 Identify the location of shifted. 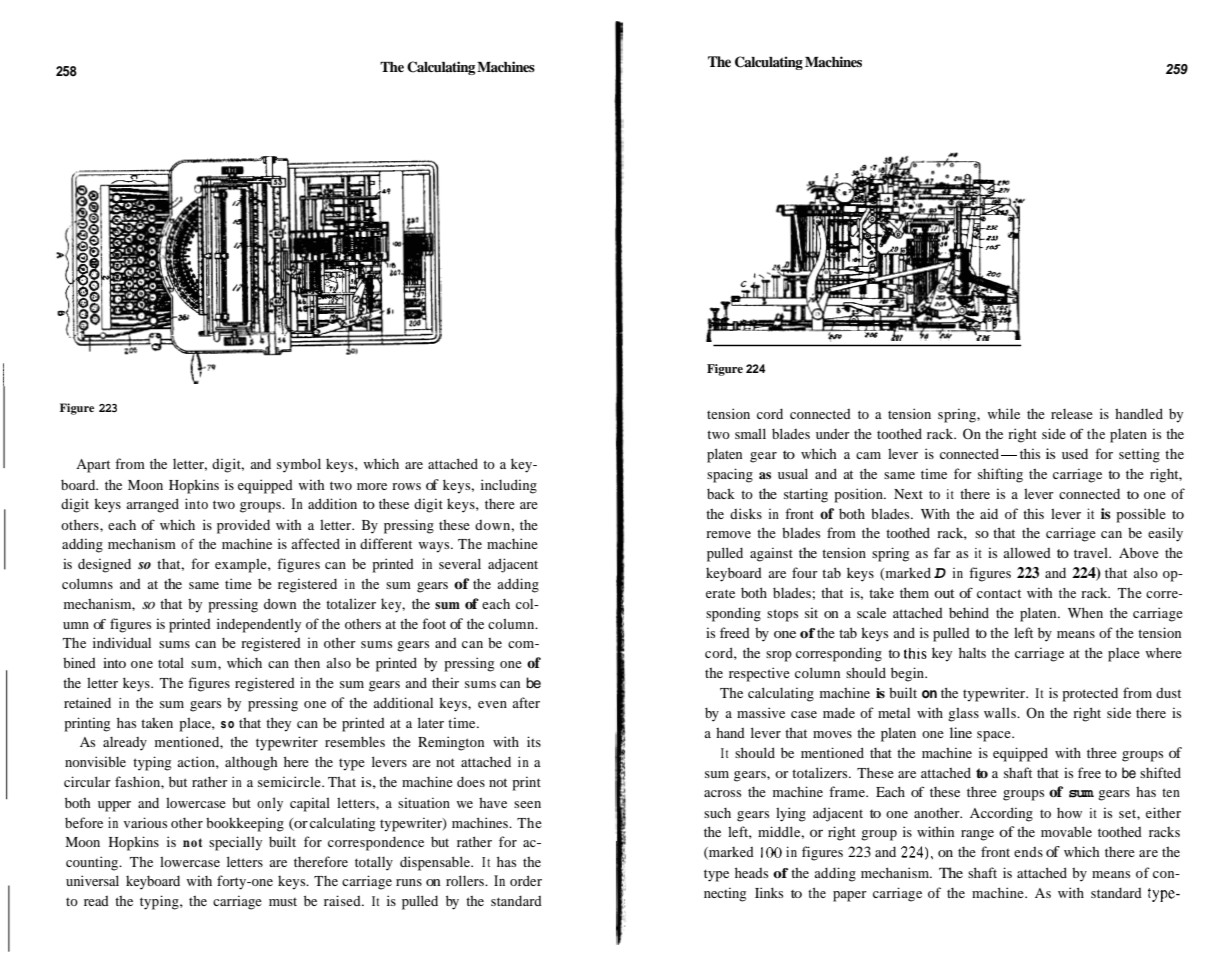
(1160, 772).
